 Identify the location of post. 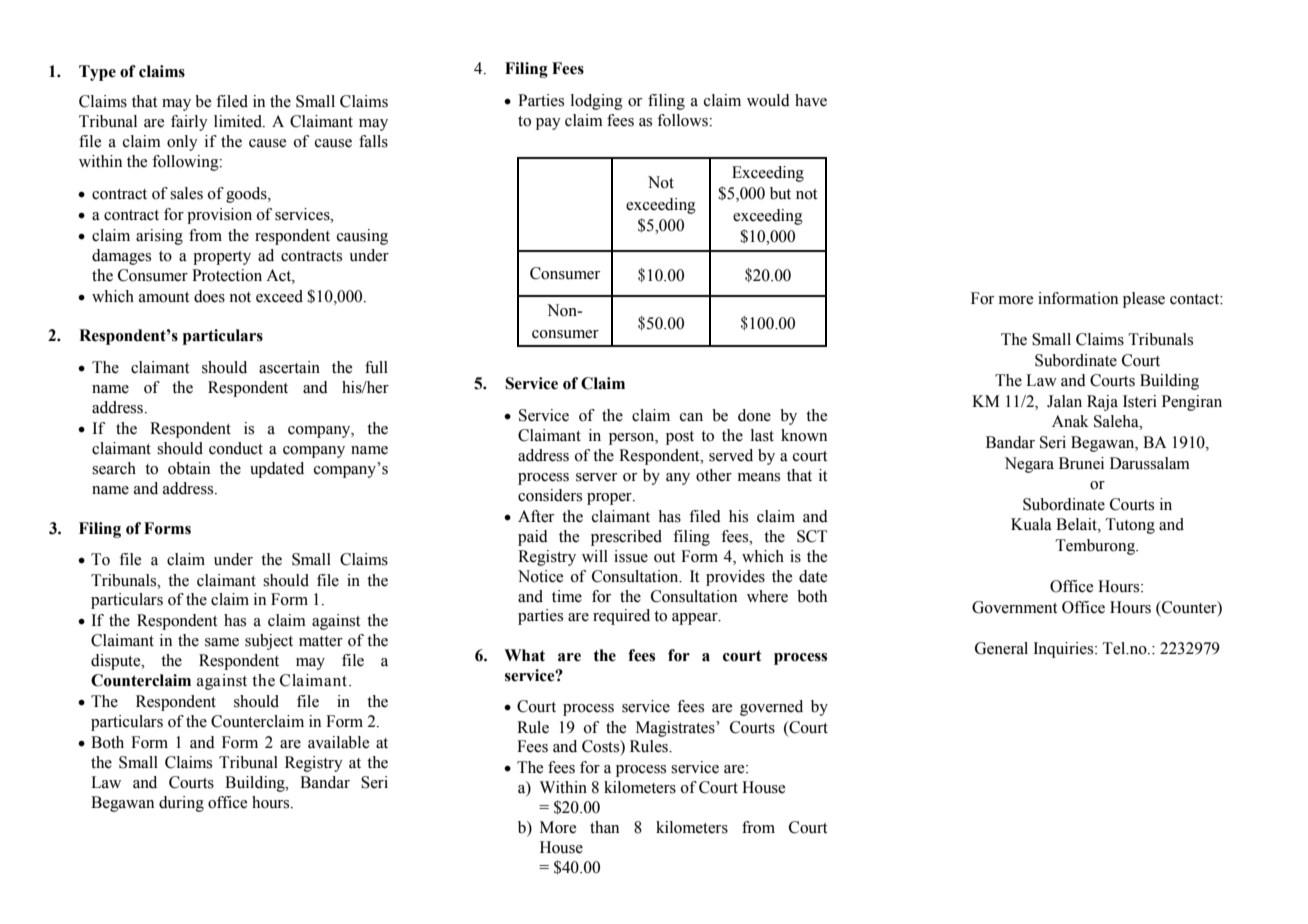
(680, 438).
